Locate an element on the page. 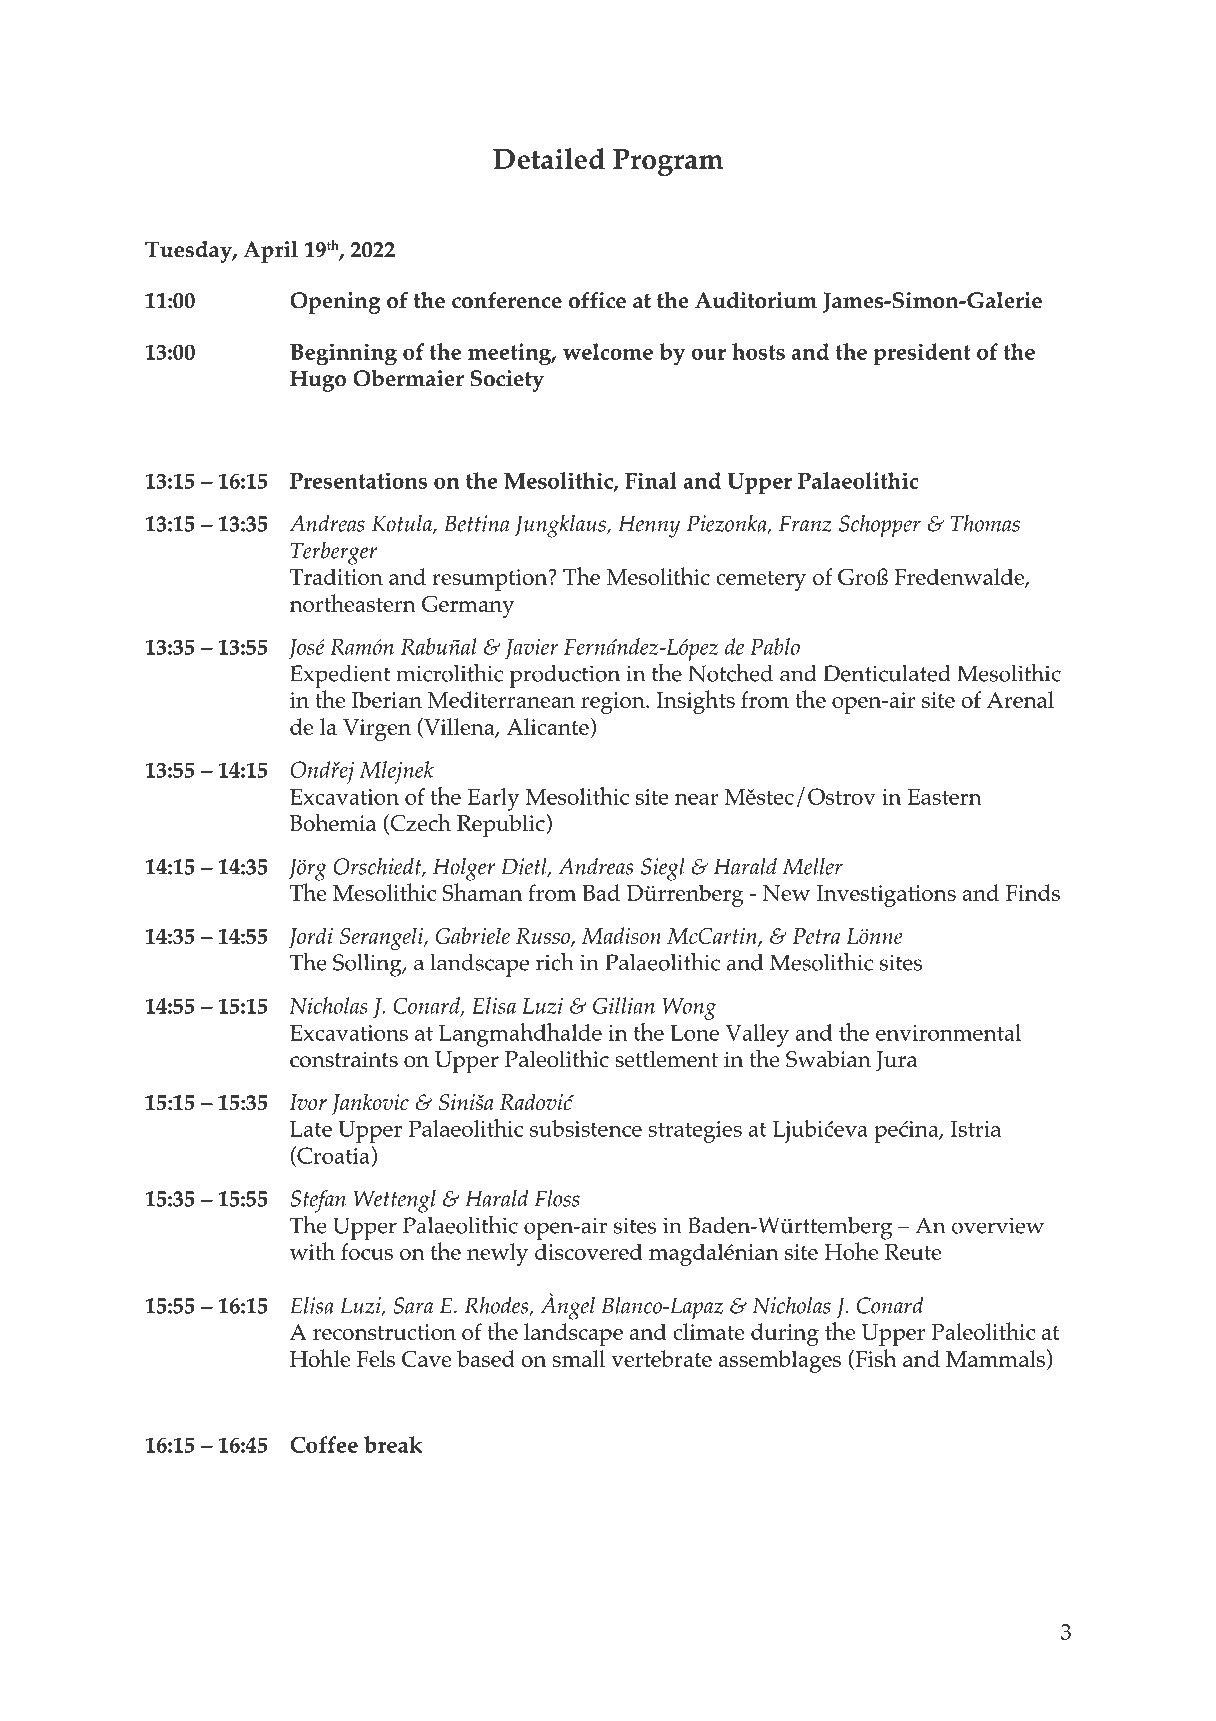 The height and width of the image is (1721, 1216). Program is located at coordinates (668, 162).
